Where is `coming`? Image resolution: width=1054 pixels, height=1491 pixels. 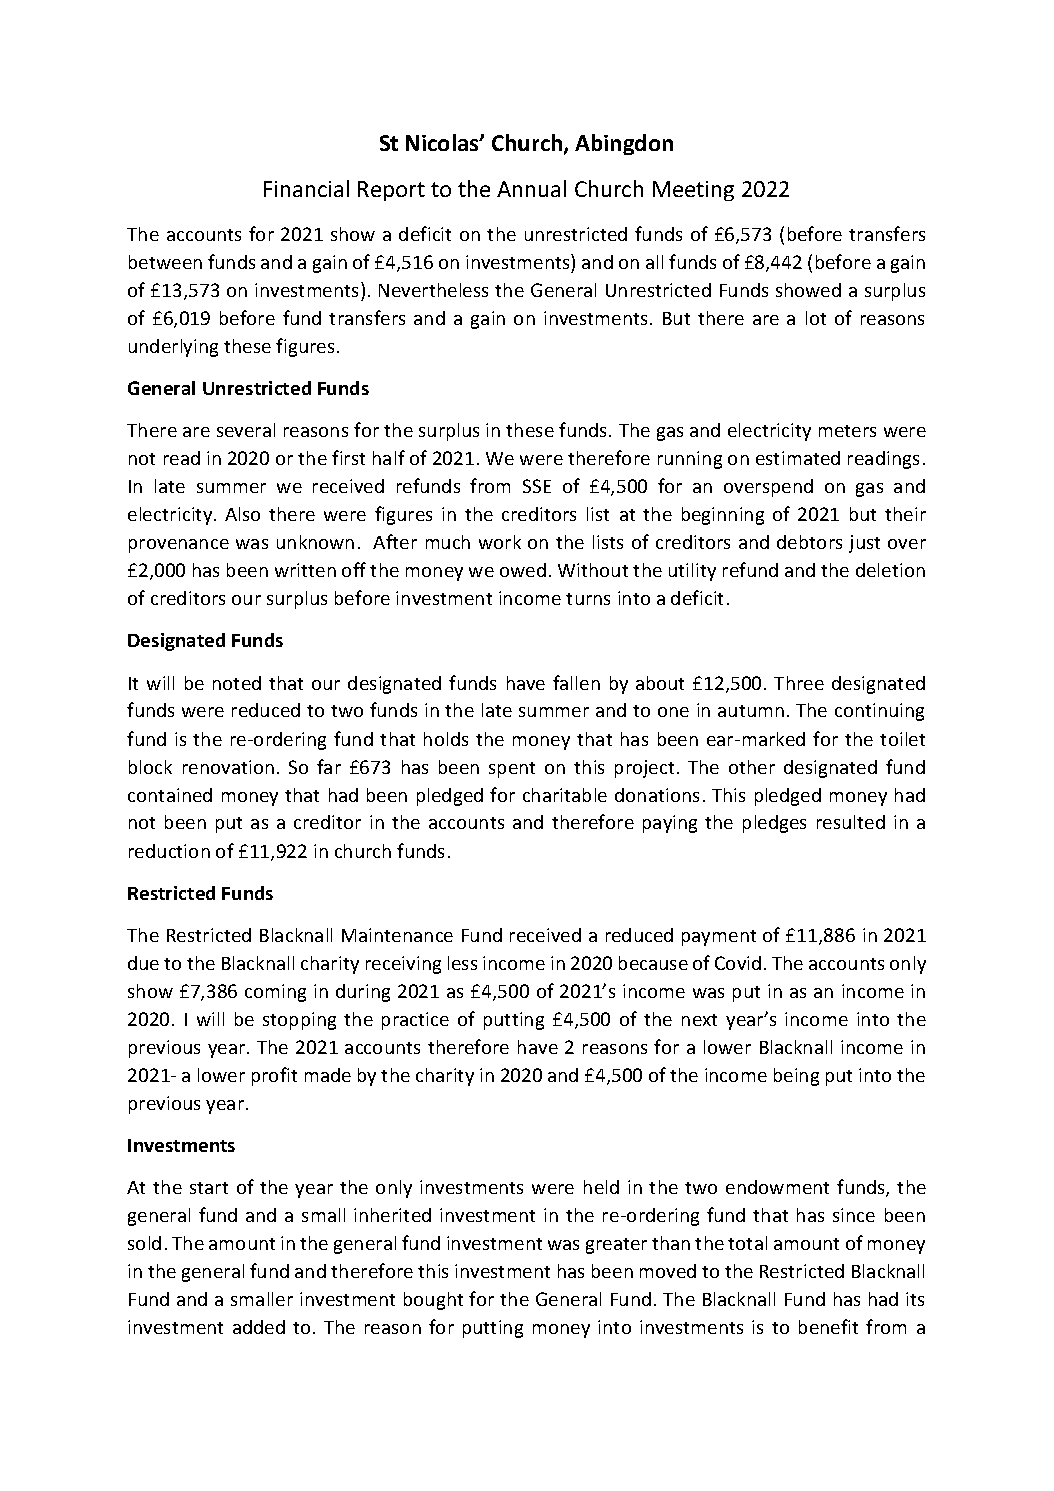
coming is located at coordinates (275, 993).
